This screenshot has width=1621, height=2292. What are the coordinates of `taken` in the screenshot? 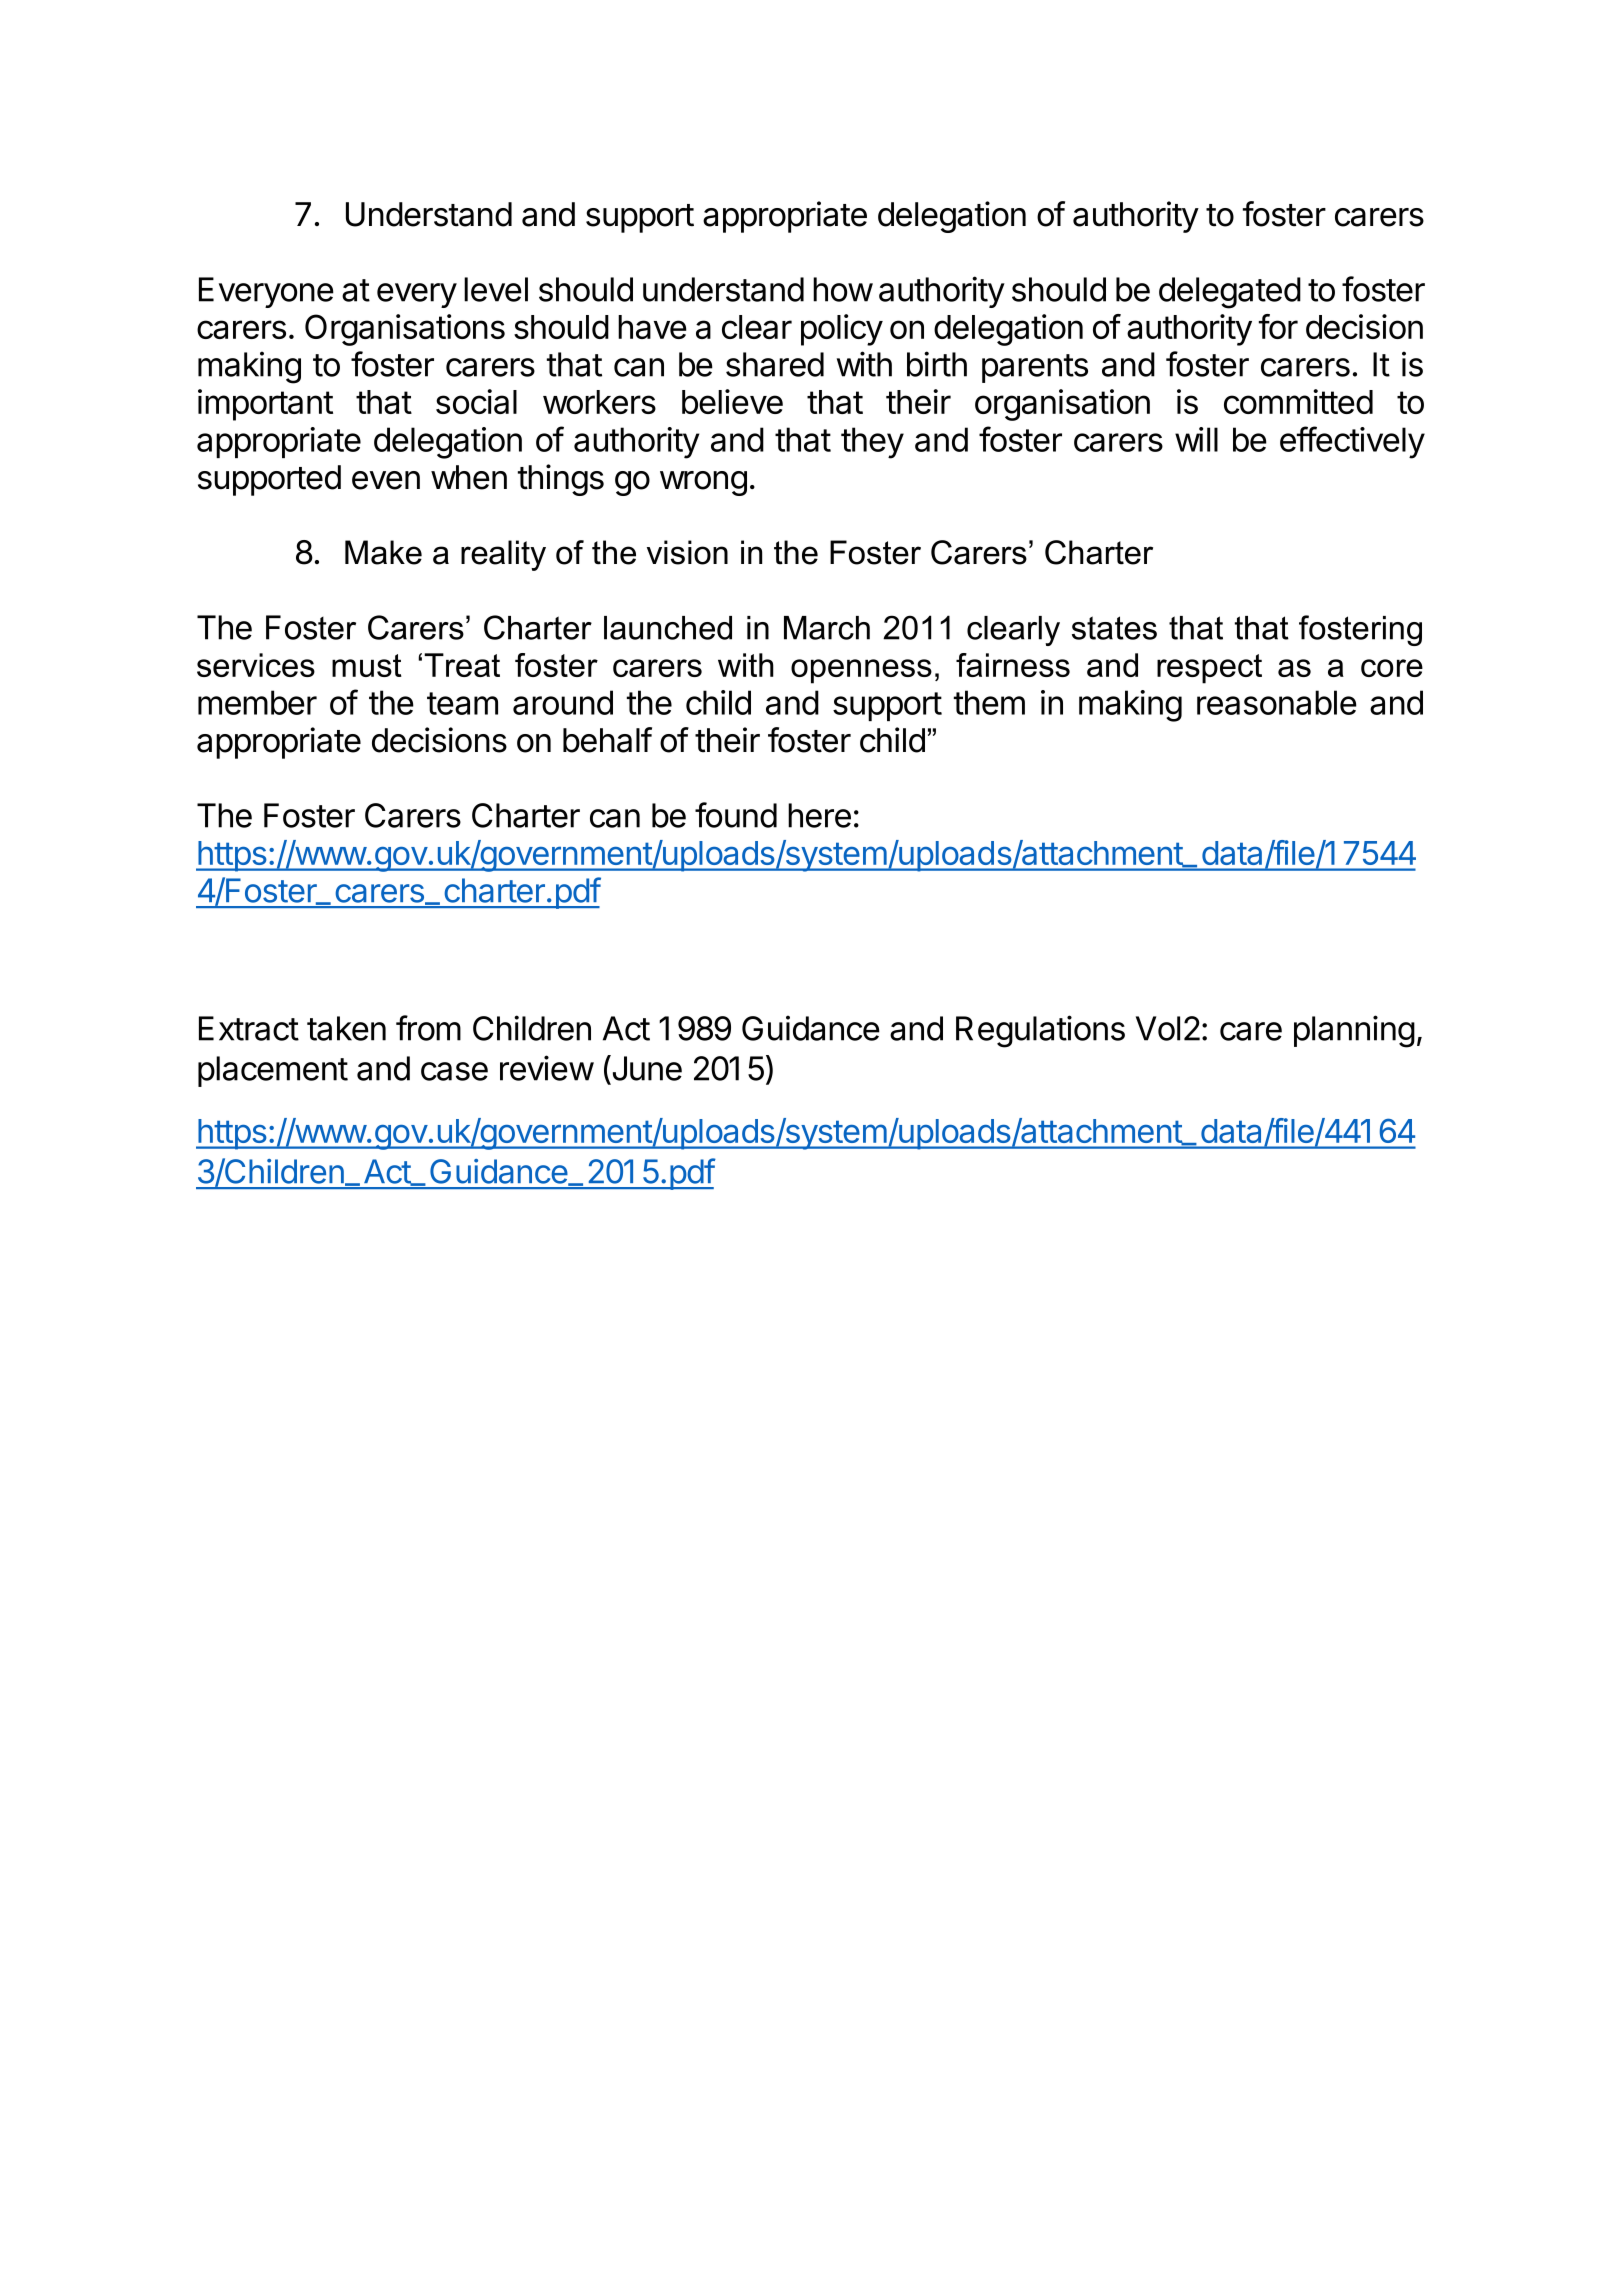 It's located at (346, 1028).
